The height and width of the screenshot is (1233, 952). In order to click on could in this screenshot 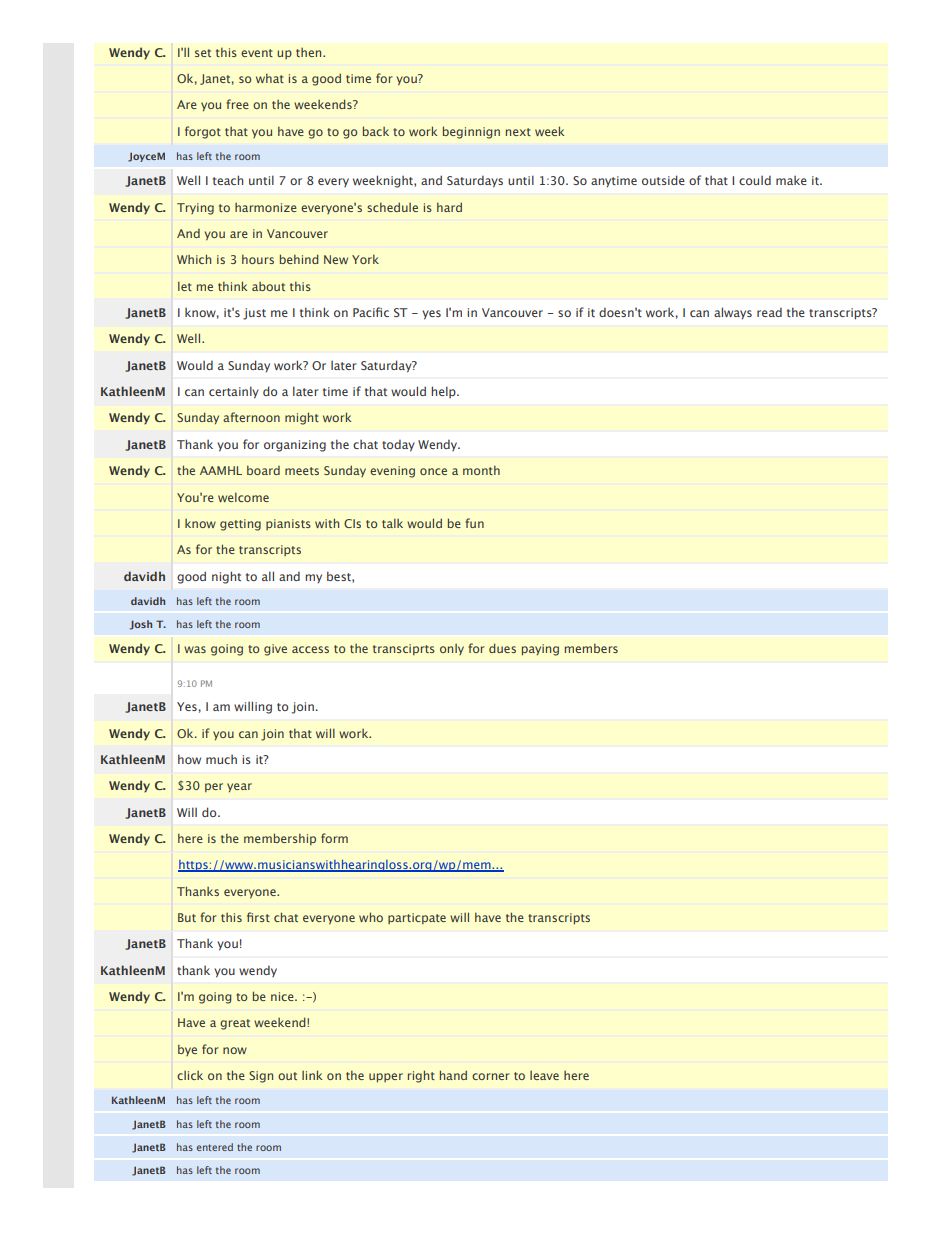, I will do `click(755, 180)`.
